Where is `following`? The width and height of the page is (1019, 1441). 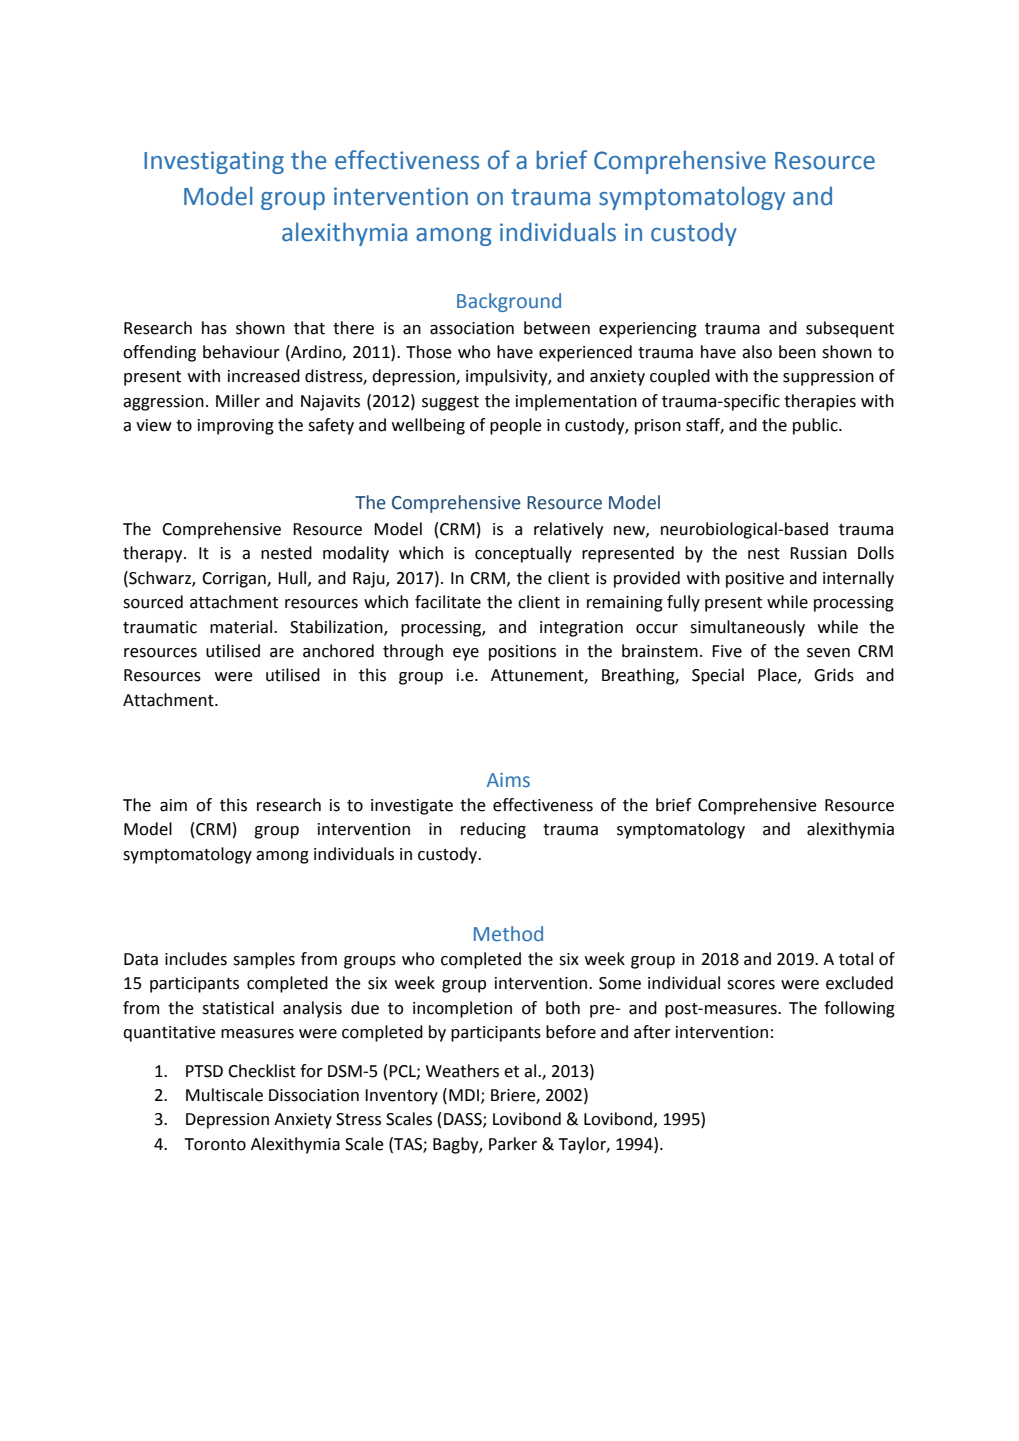
following is located at coordinates (859, 1009).
